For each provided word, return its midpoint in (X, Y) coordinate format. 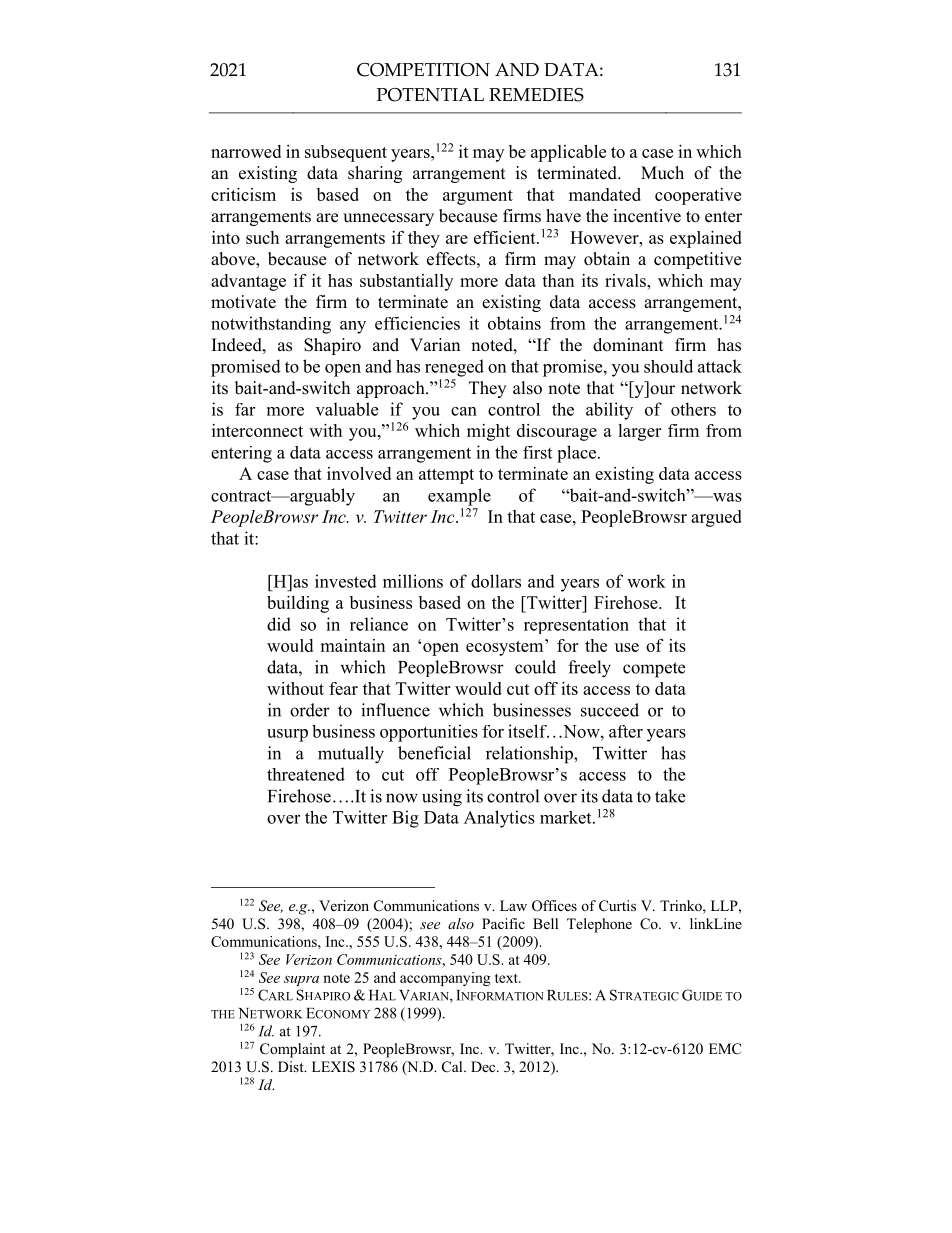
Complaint (292, 1050)
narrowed (246, 151)
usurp (287, 735)
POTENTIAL (430, 95)
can (464, 411)
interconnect (257, 430)
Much (662, 173)
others (693, 409)
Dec (484, 1066)
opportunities (429, 733)
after (626, 731)
